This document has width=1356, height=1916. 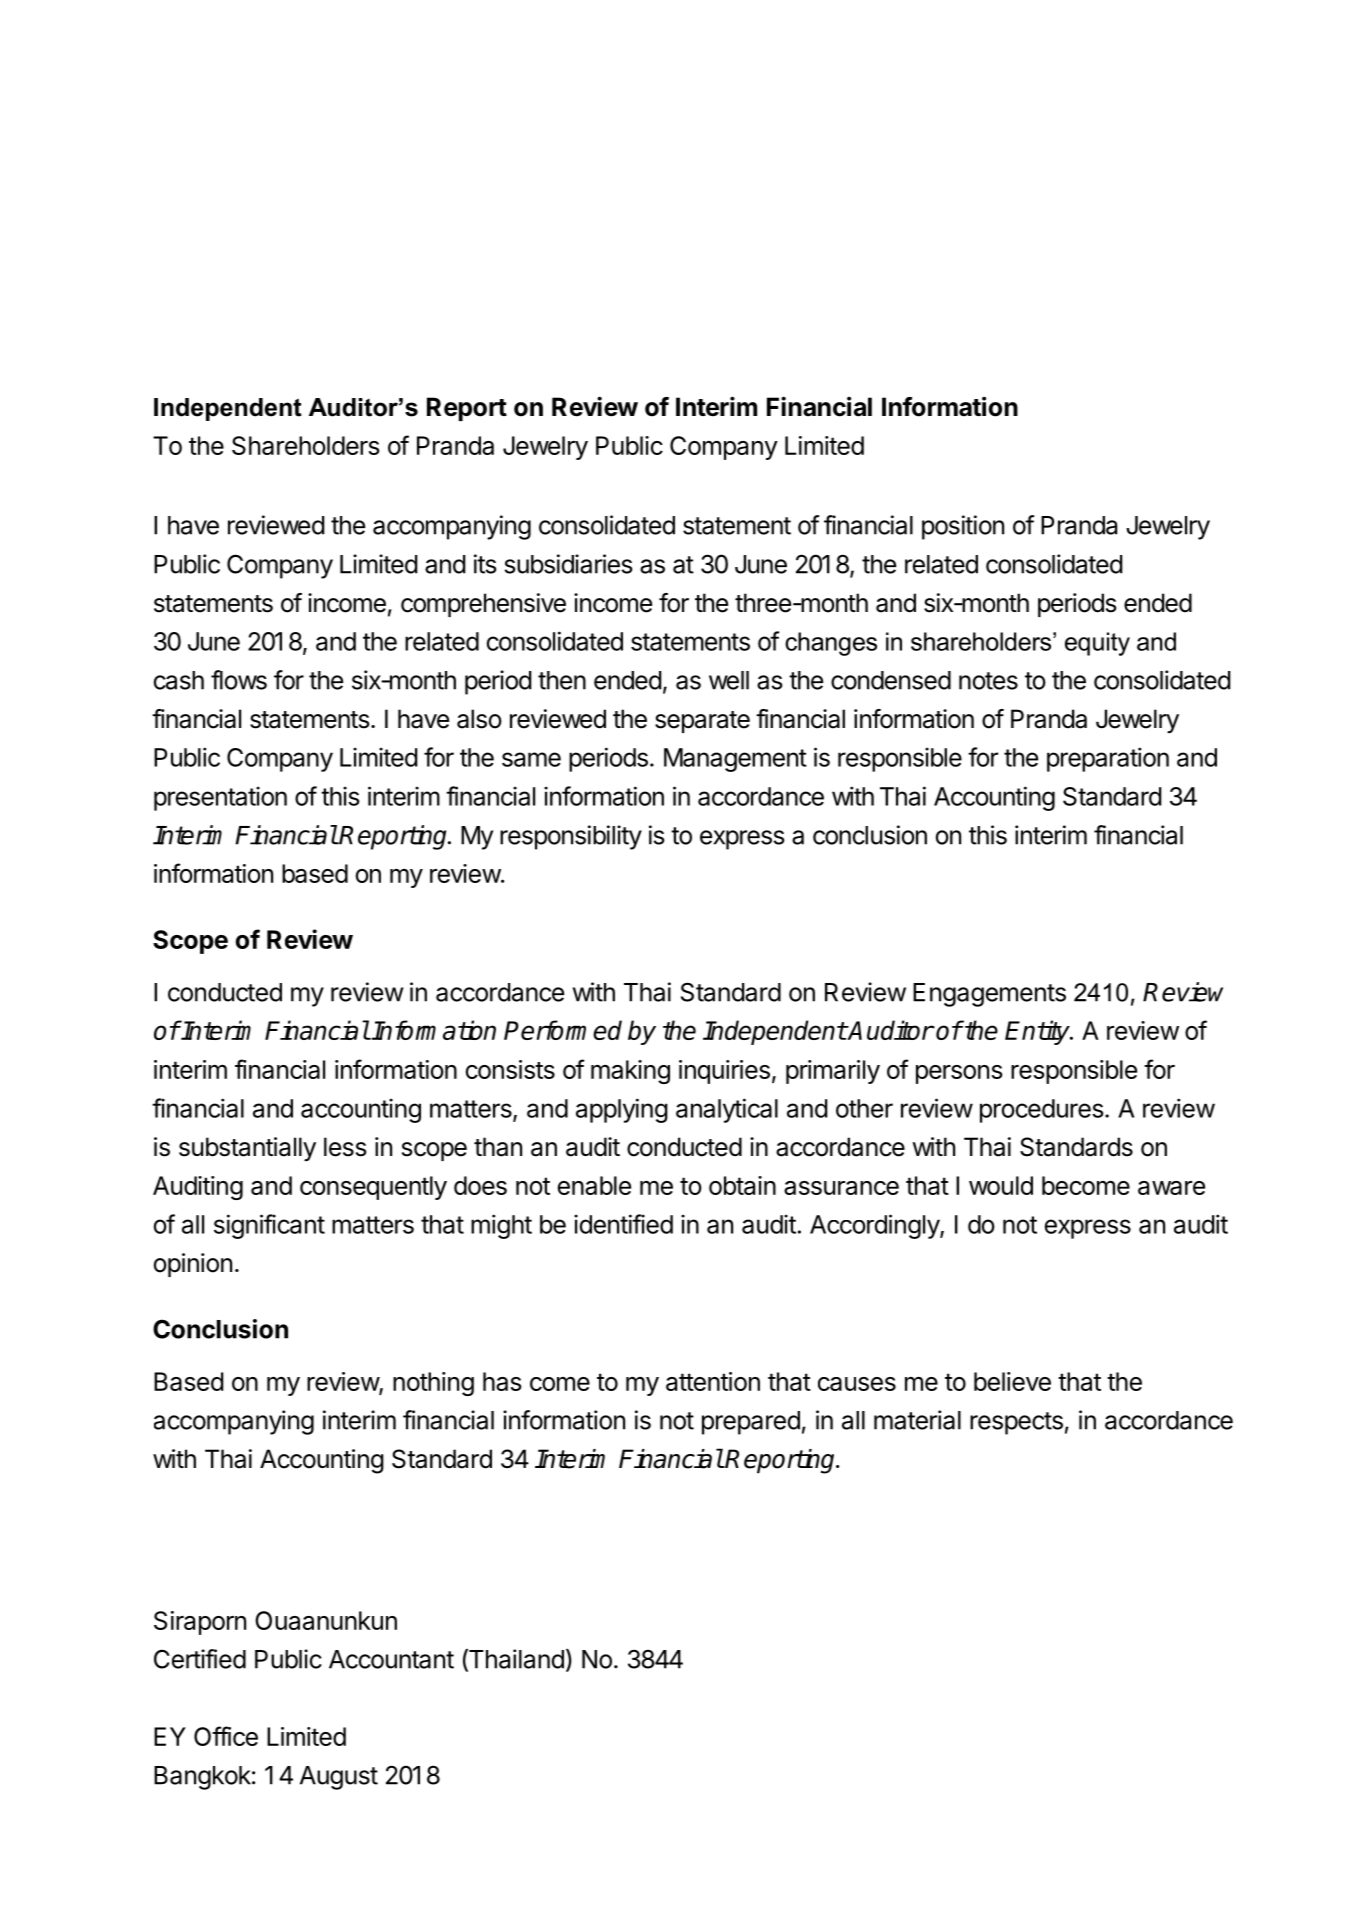 What do you see at coordinates (1042, 1111) in the document?
I see `procedures` at bounding box center [1042, 1111].
